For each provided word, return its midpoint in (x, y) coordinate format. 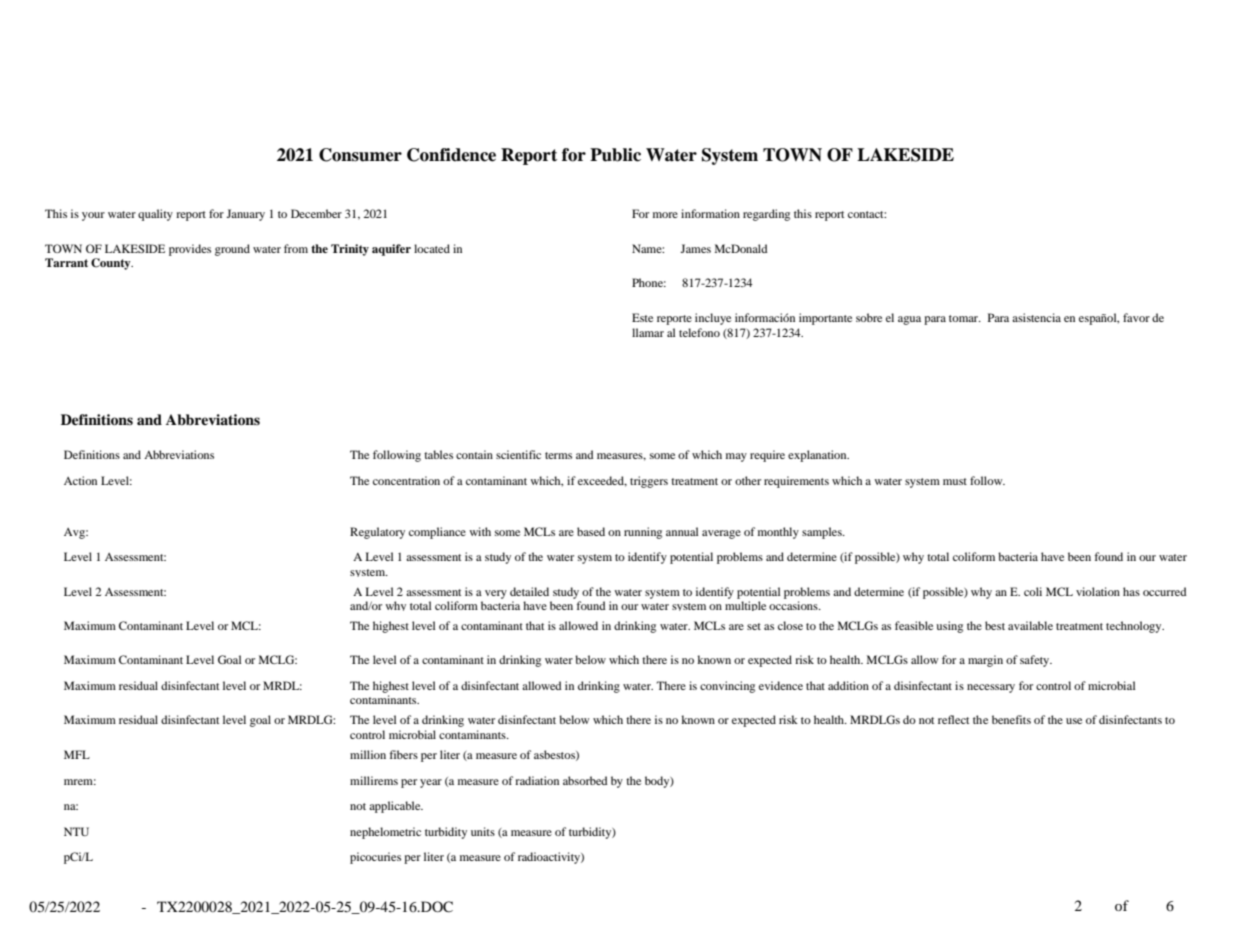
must (955, 481)
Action (80, 480)
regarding (766, 215)
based (591, 531)
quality (155, 215)
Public (615, 155)
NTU (76, 831)
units (483, 831)
